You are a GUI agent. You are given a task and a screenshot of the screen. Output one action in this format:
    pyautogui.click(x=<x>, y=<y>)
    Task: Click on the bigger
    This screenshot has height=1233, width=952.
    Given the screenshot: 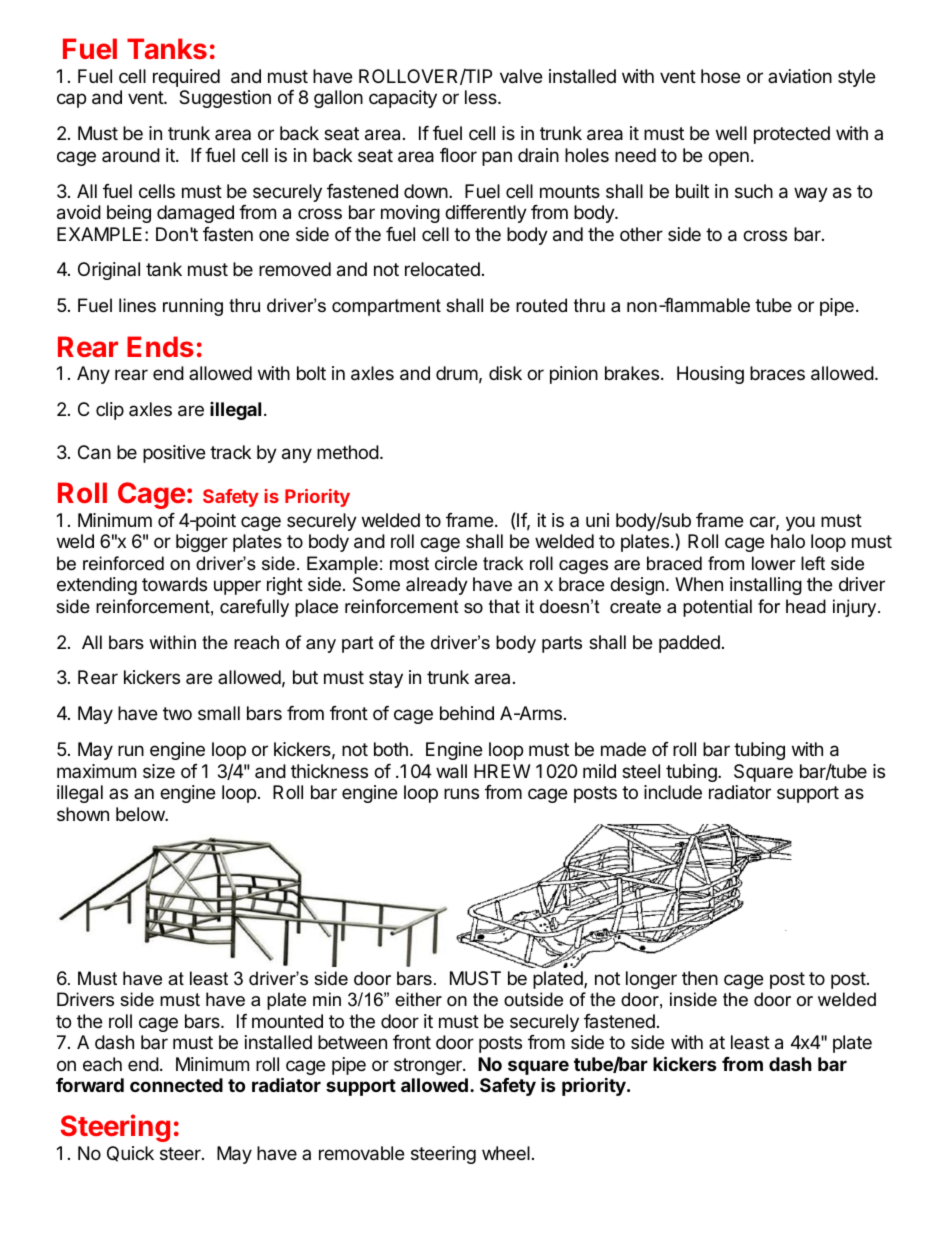 What is the action you would take?
    pyautogui.click(x=202, y=543)
